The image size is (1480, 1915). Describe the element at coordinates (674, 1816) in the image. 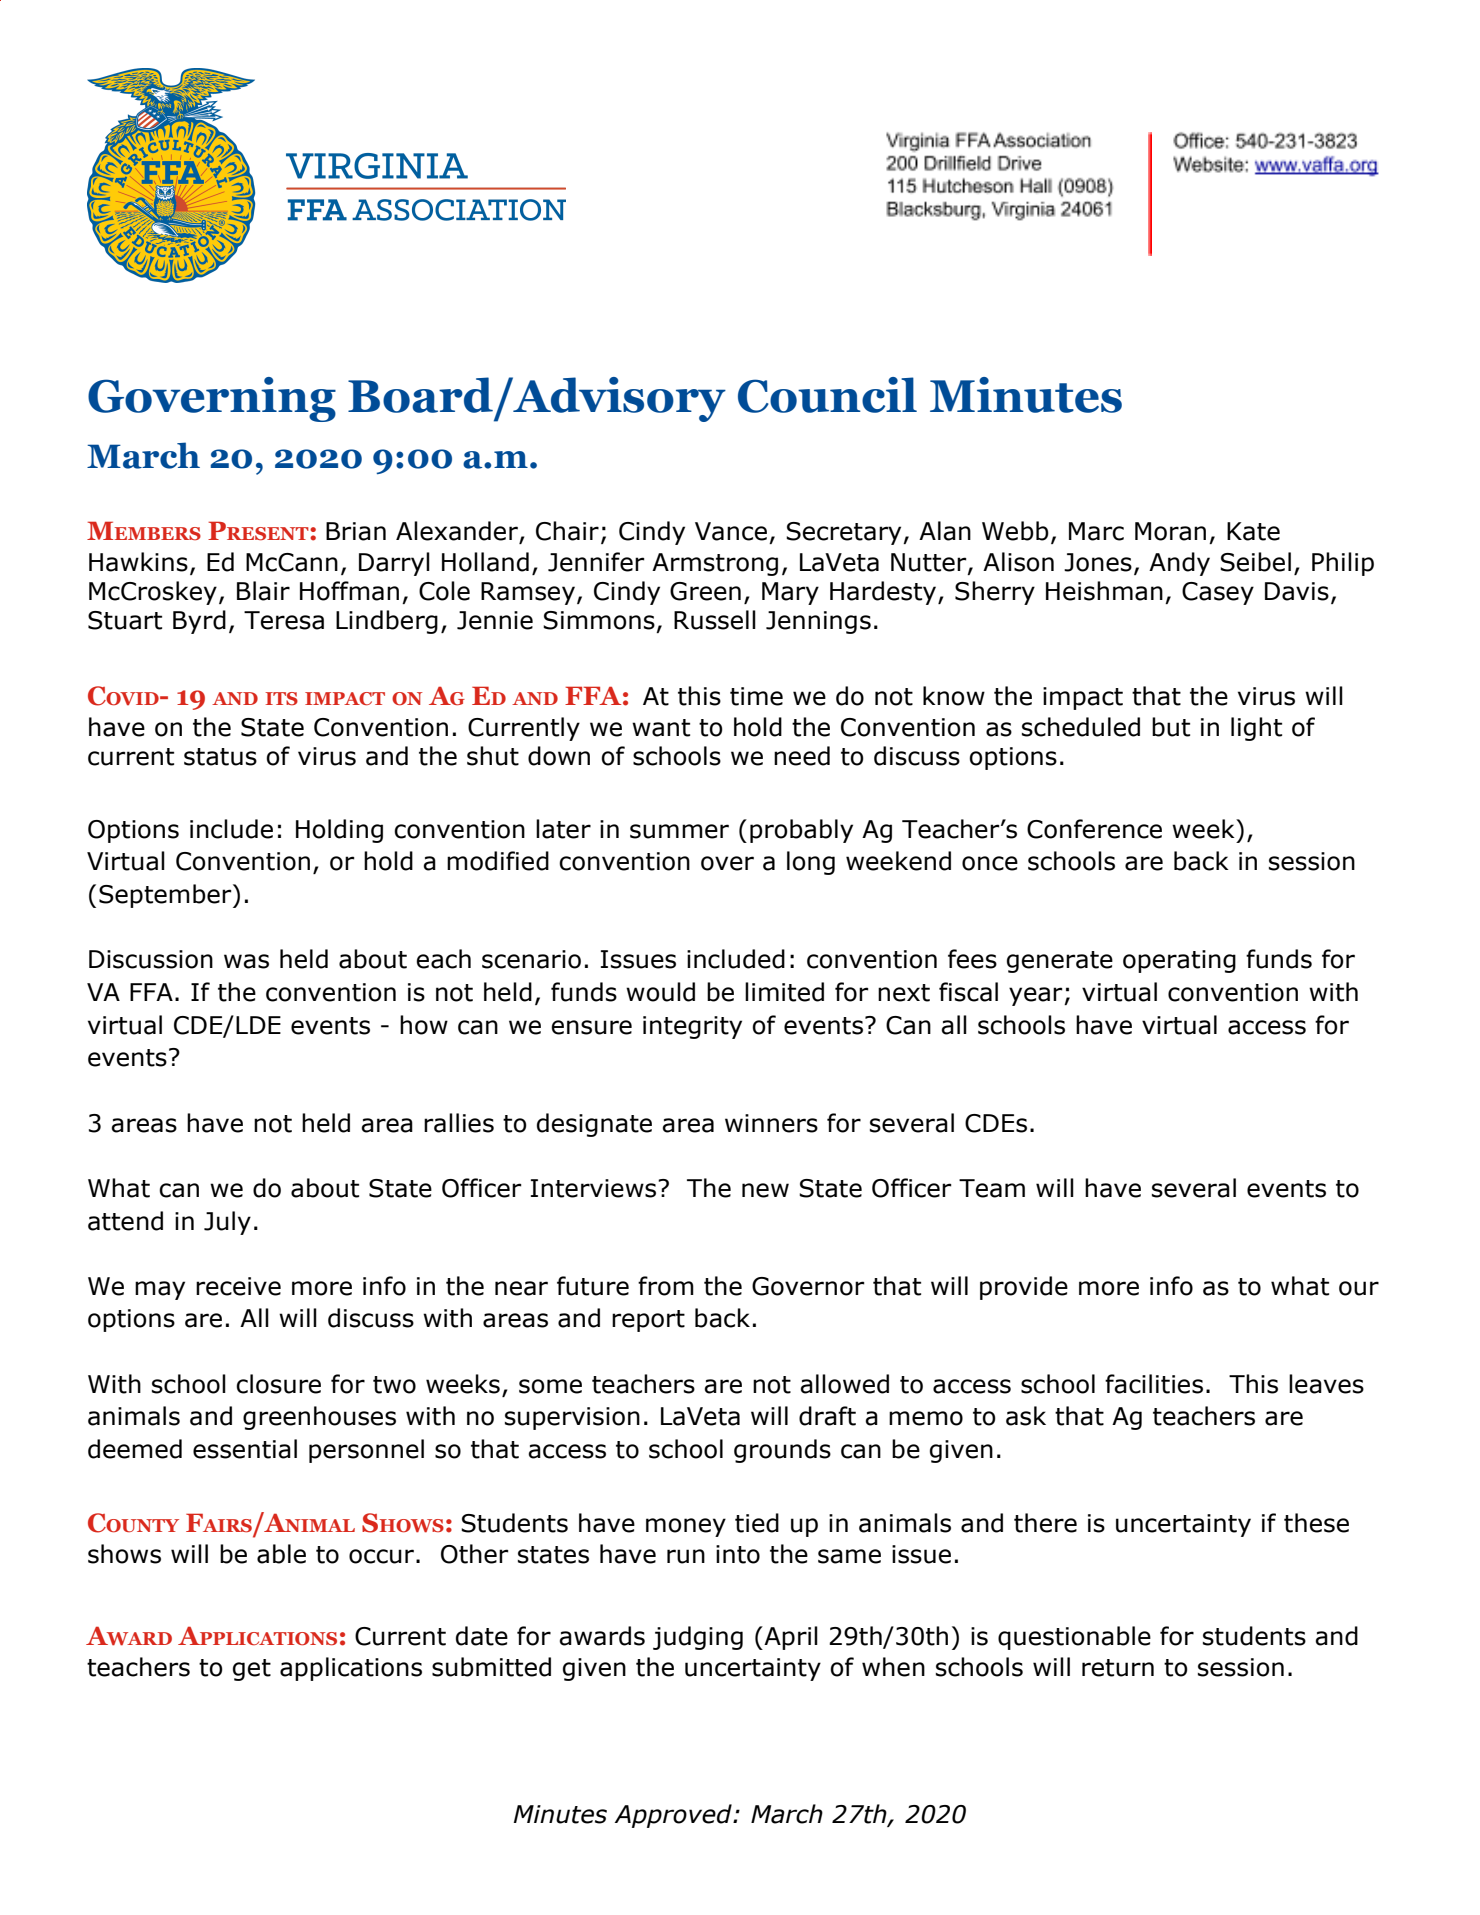

I see `Approved` at that location.
